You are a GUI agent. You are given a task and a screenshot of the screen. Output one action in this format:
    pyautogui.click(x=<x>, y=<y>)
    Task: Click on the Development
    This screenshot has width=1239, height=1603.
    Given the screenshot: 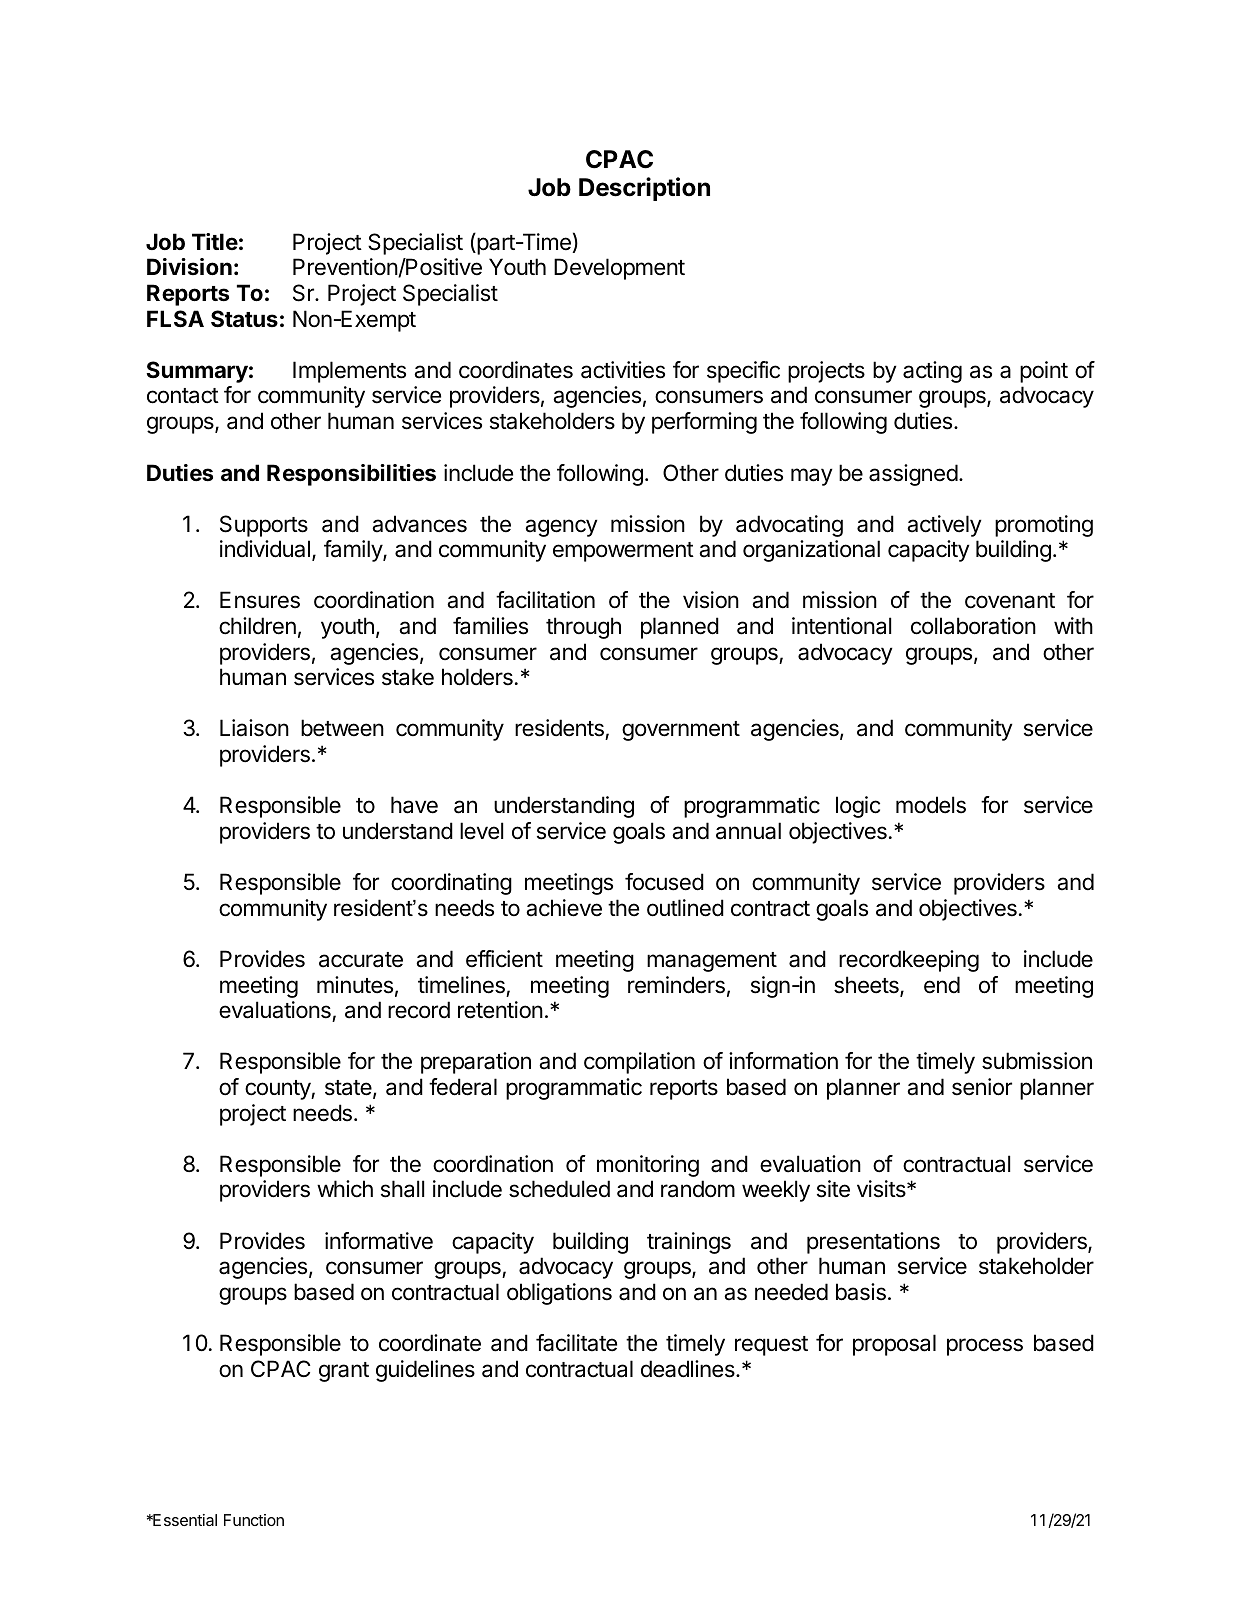 What is the action you would take?
    pyautogui.click(x=619, y=269)
